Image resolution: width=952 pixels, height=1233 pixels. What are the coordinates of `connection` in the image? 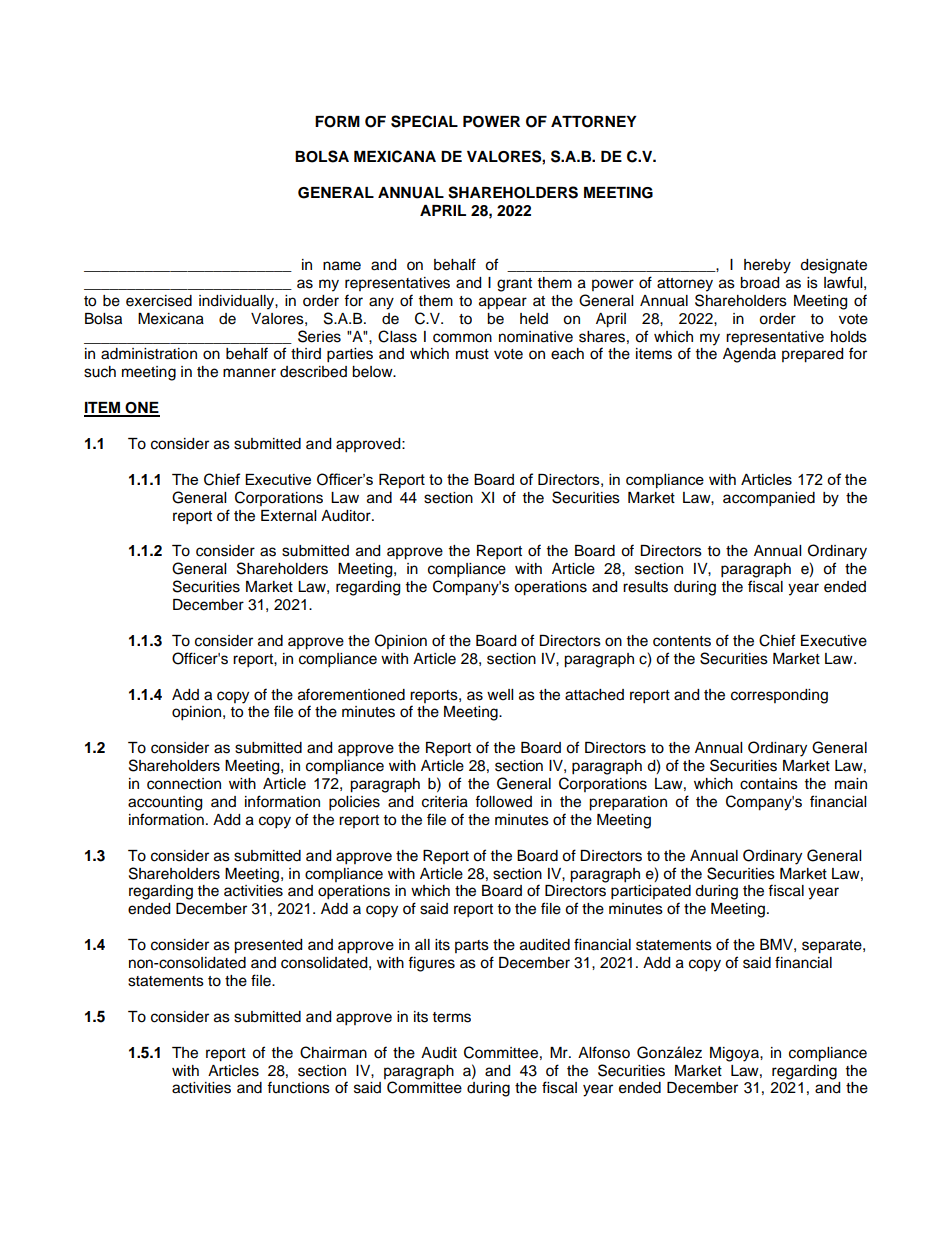 It's located at (184, 784).
